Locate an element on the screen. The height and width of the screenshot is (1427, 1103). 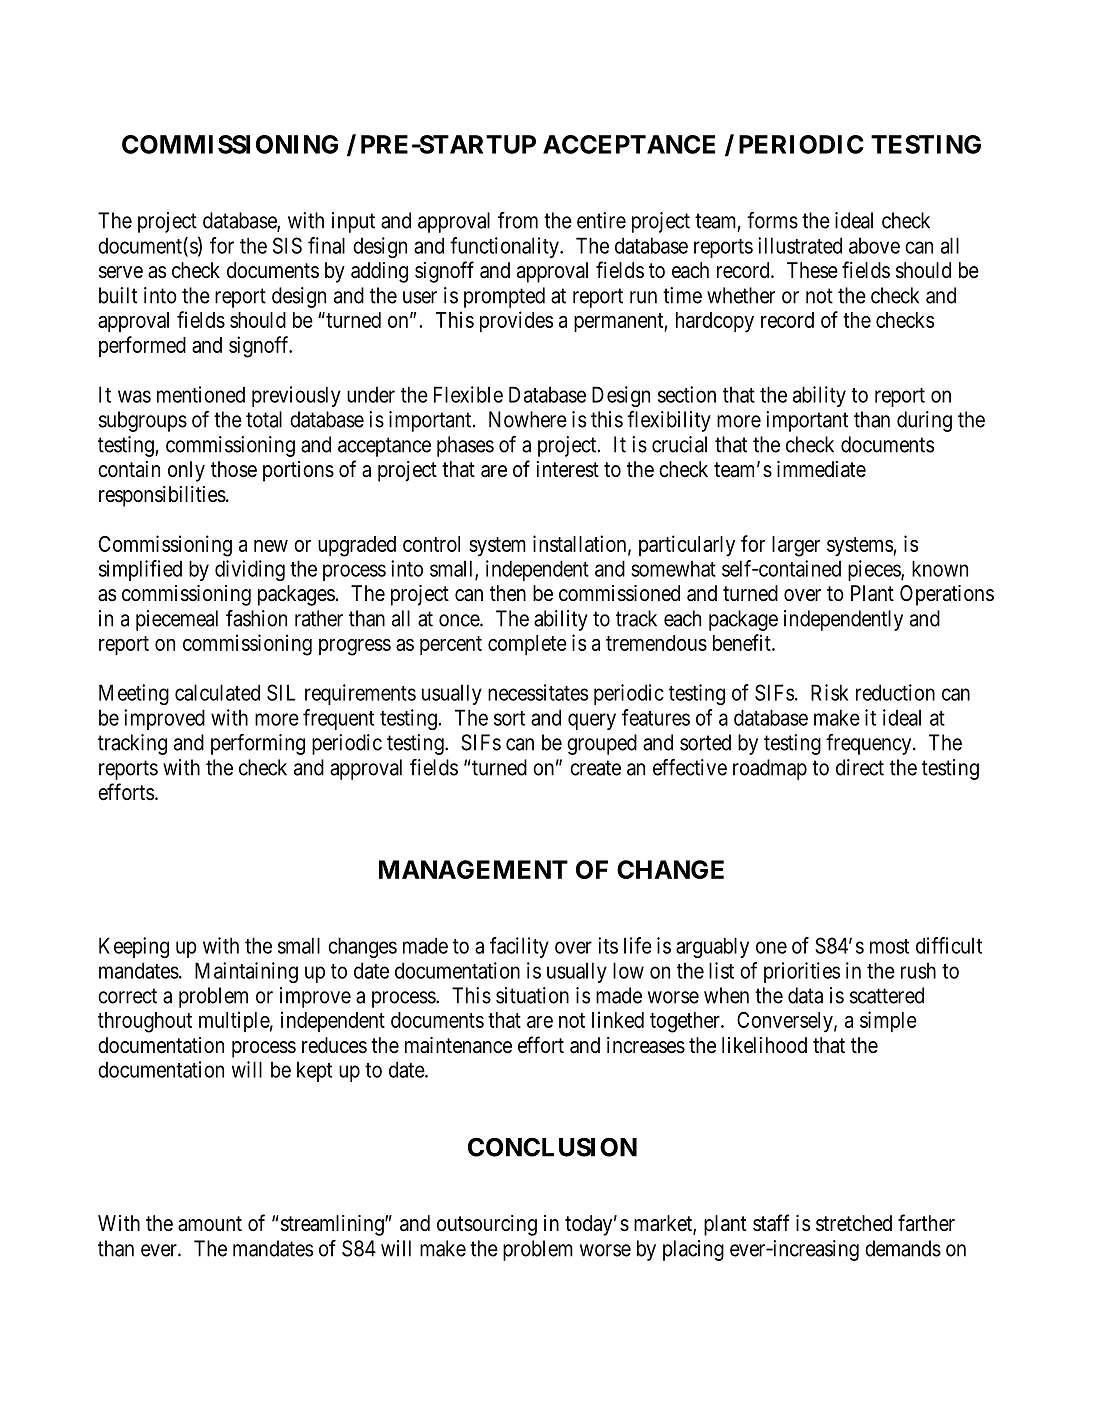
frequency is located at coordinates (870, 744).
